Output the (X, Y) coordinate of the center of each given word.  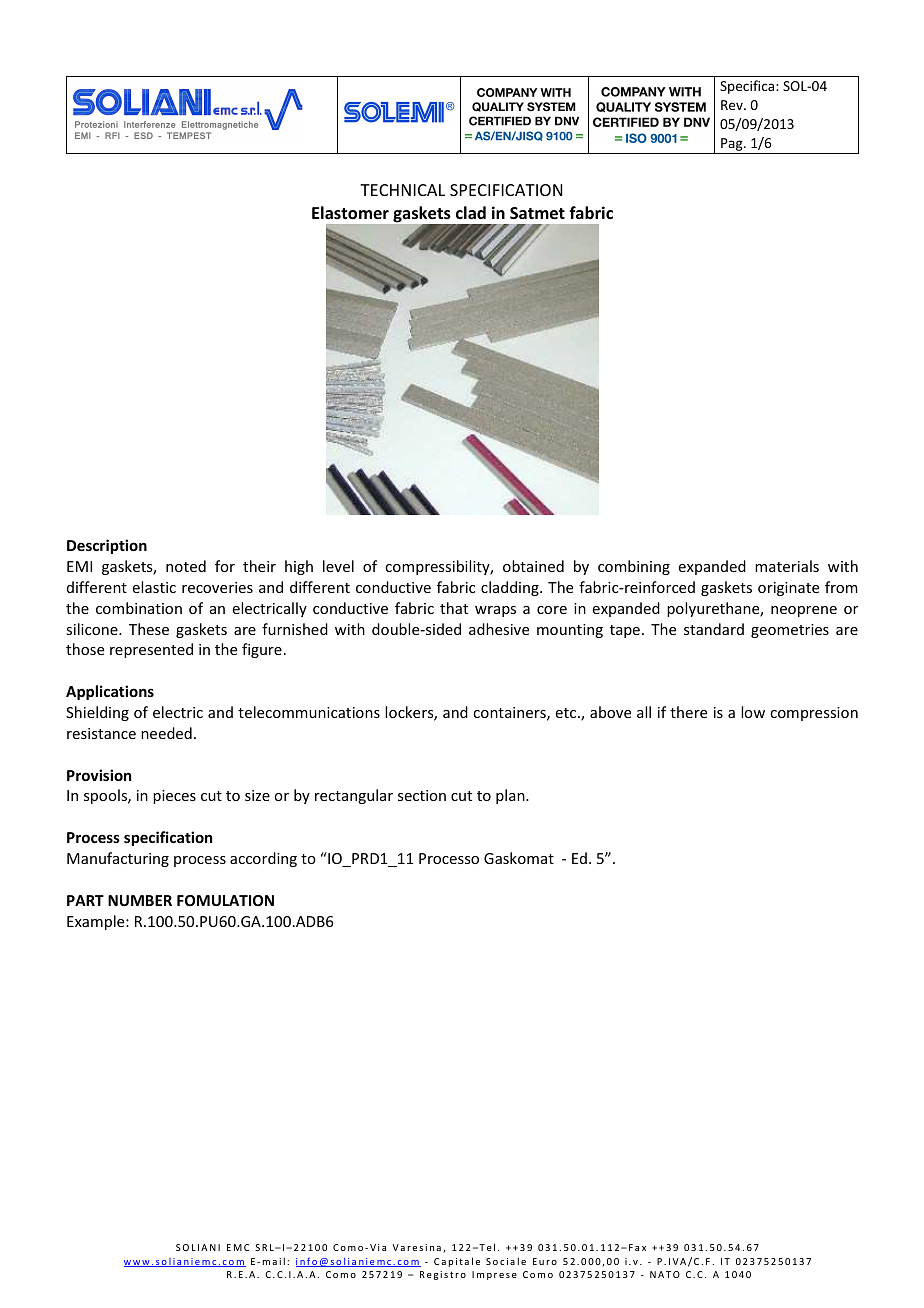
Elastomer (350, 213)
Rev (733, 105)
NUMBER (140, 900)
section (422, 795)
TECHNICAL (402, 190)
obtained (533, 566)
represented (151, 650)
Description (107, 546)
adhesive (499, 629)
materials (787, 566)
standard (714, 629)
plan (511, 796)
